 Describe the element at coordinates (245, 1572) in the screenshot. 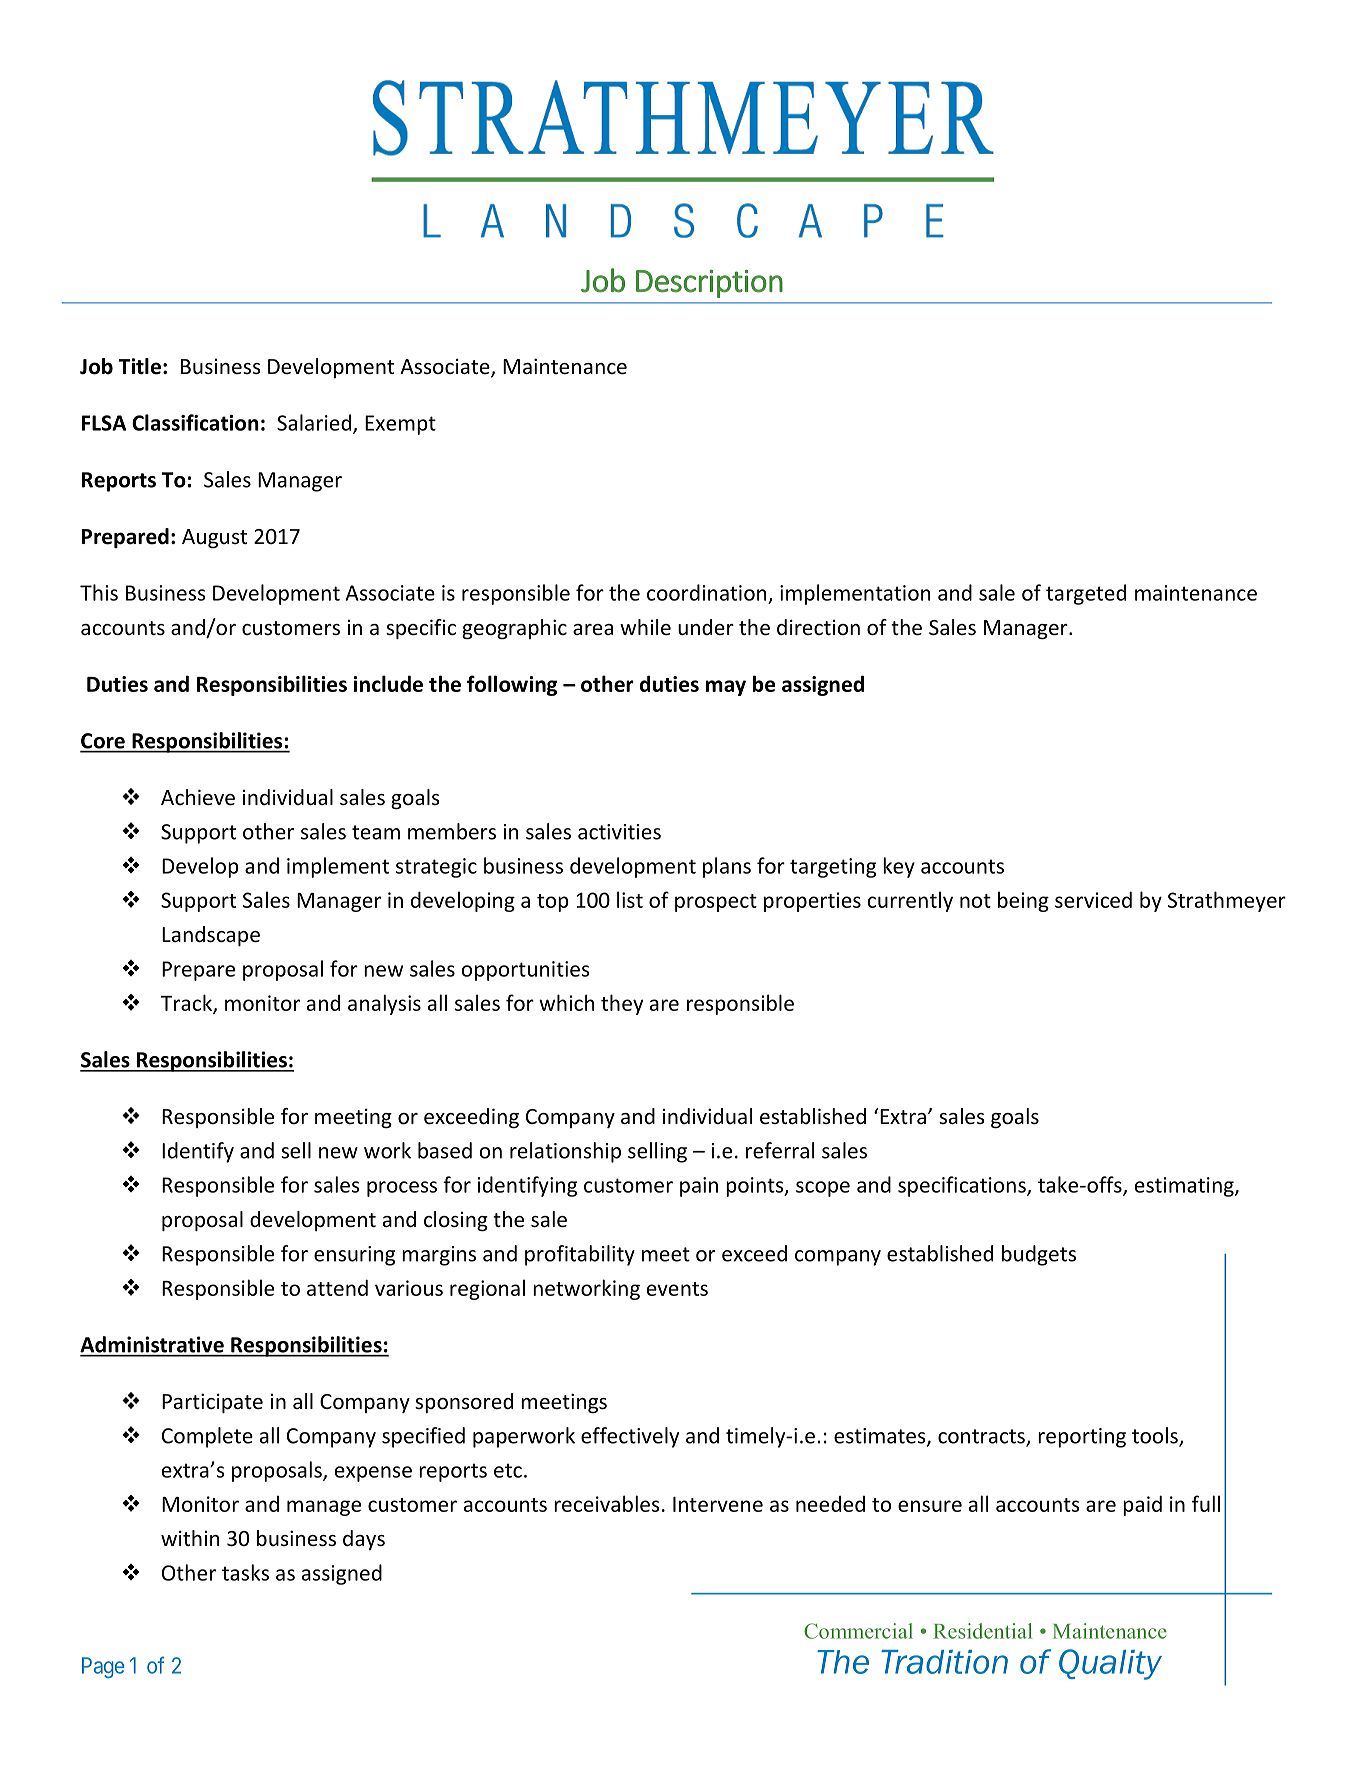

I see `tasks` at that location.
